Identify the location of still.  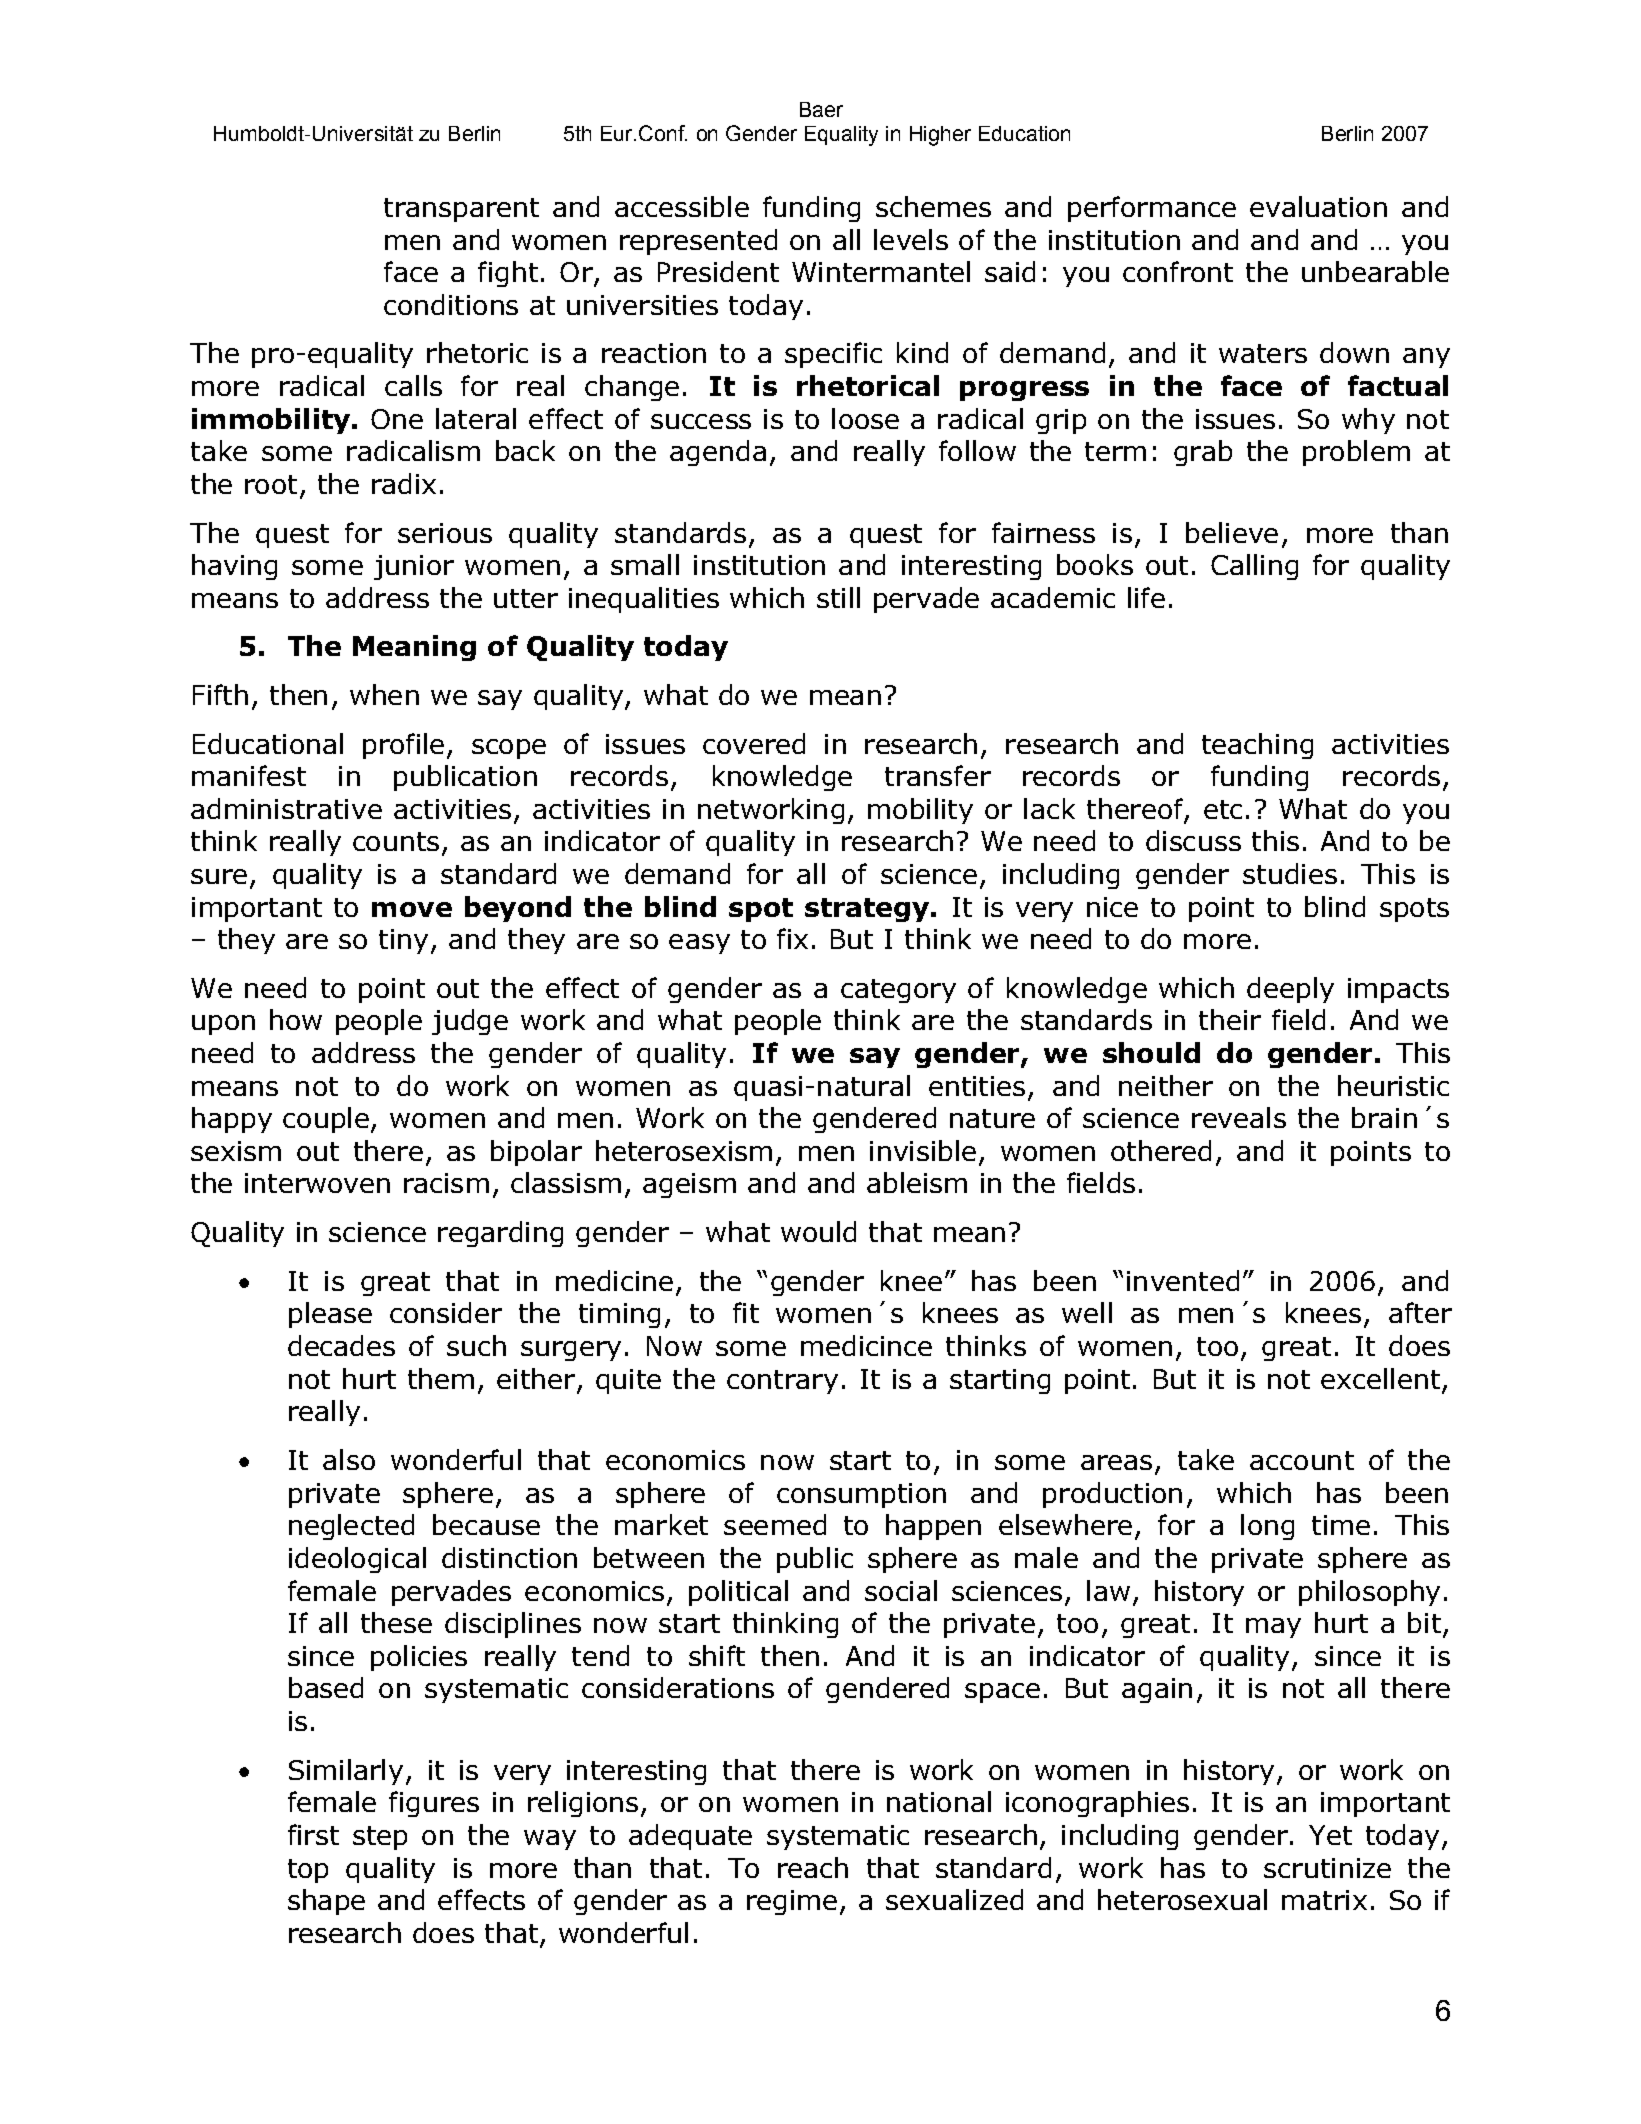
(838, 597).
